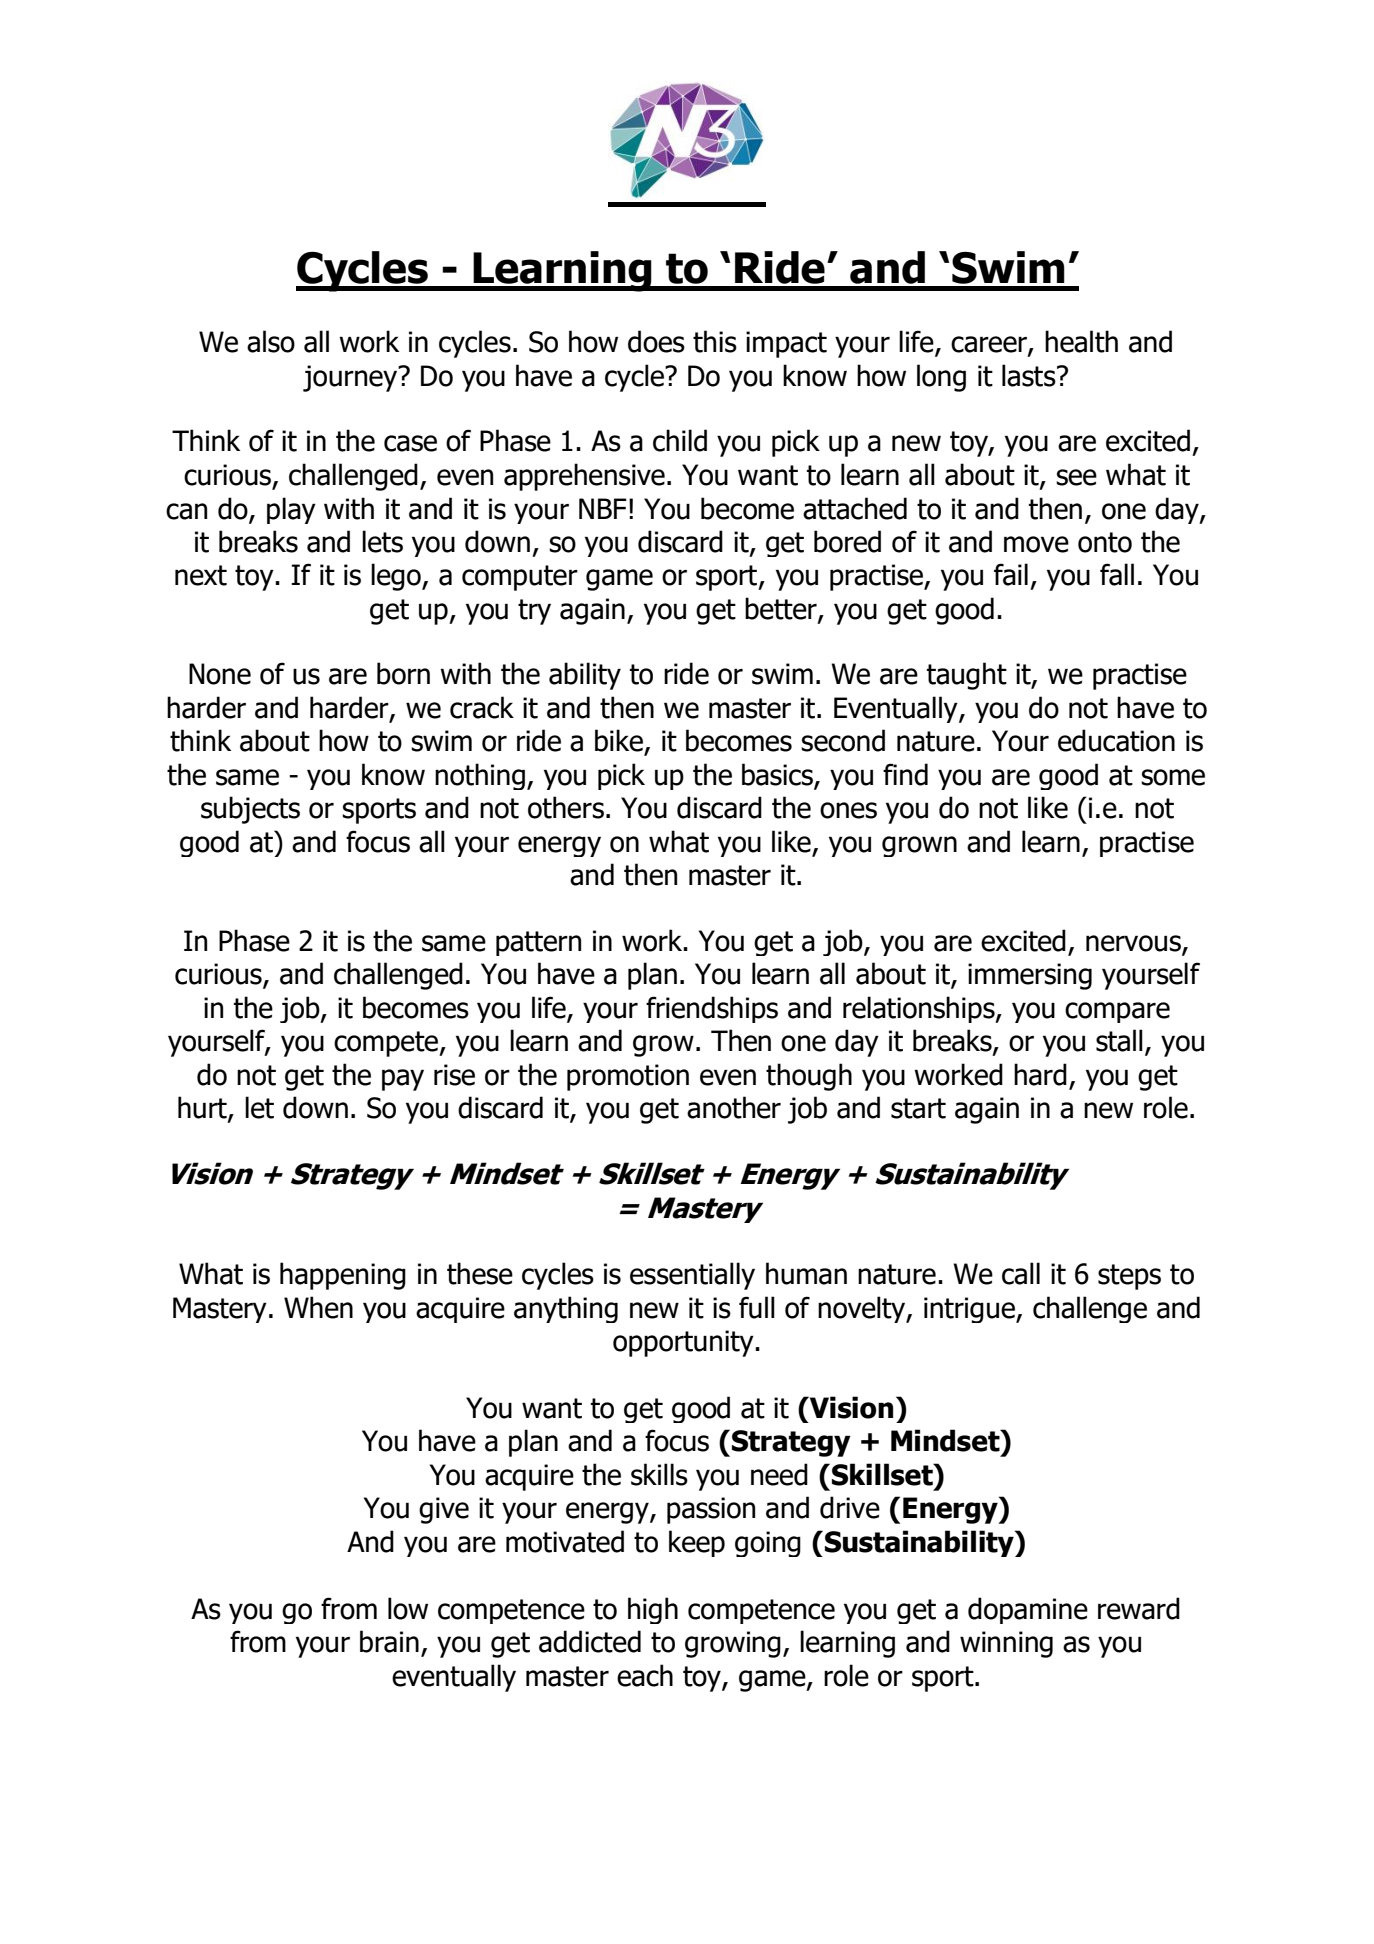  I want to click on essentially, so click(692, 1276).
